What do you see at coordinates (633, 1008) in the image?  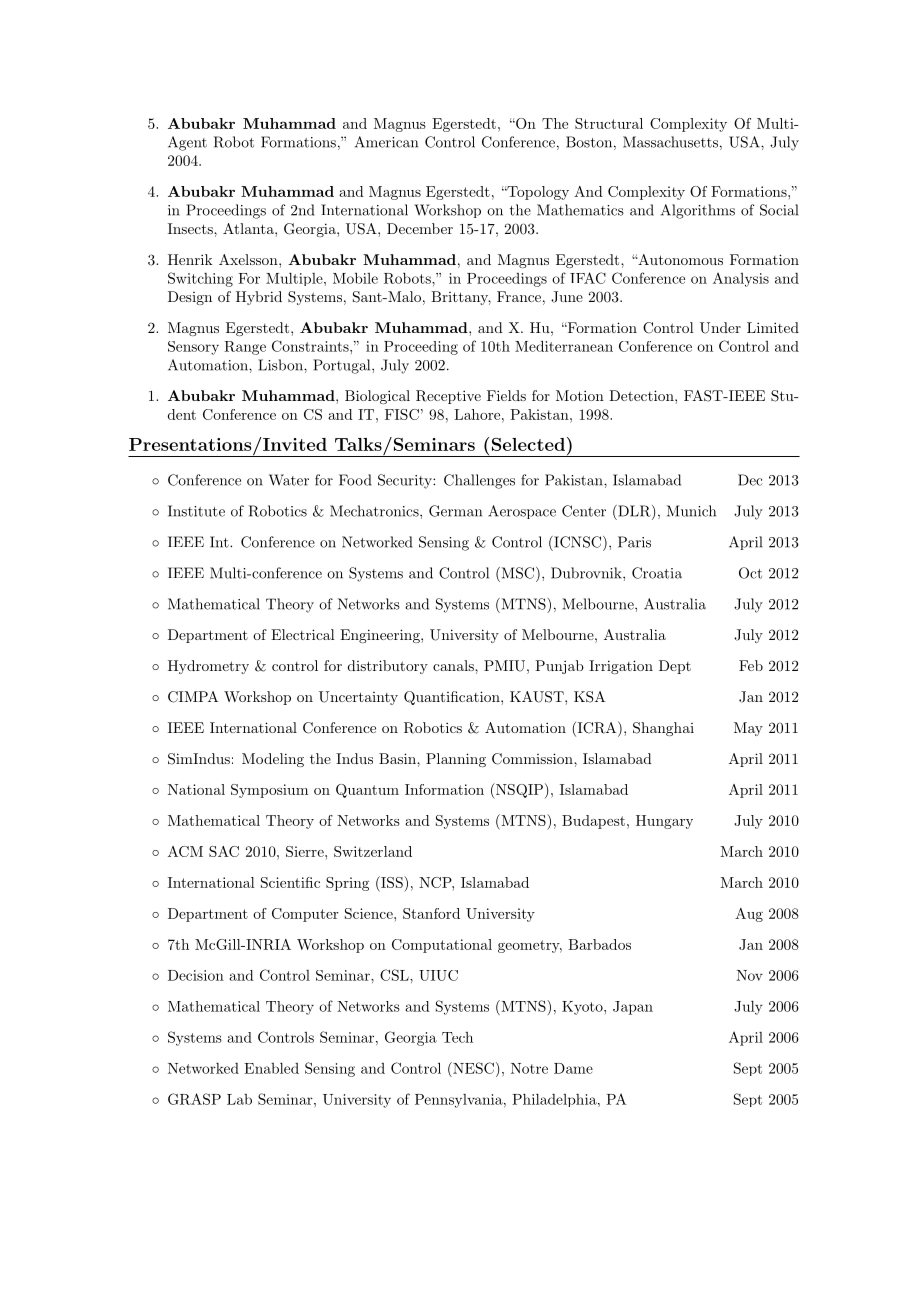 I see `Japan` at bounding box center [633, 1008].
